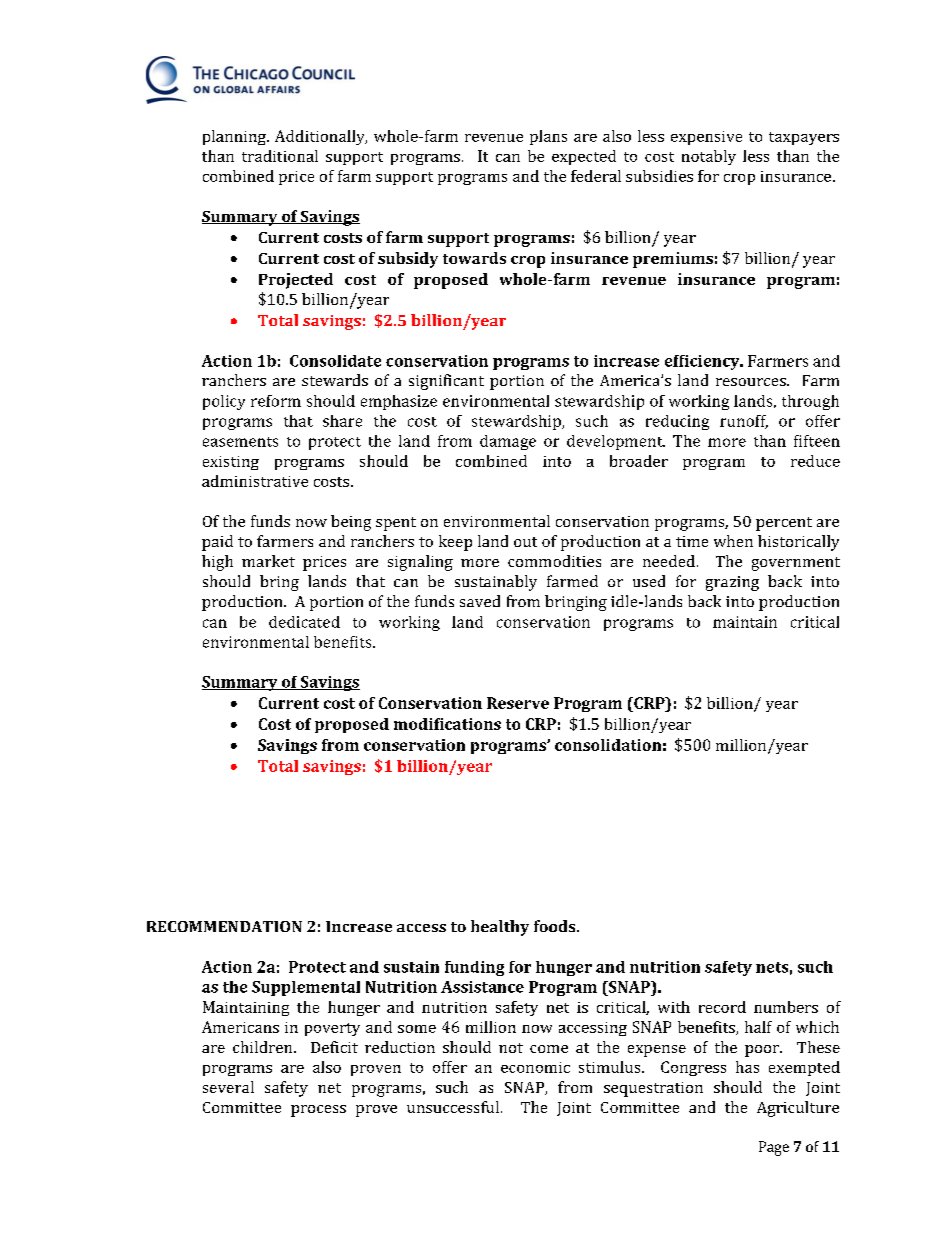  I want to click on economic, so click(535, 1067).
